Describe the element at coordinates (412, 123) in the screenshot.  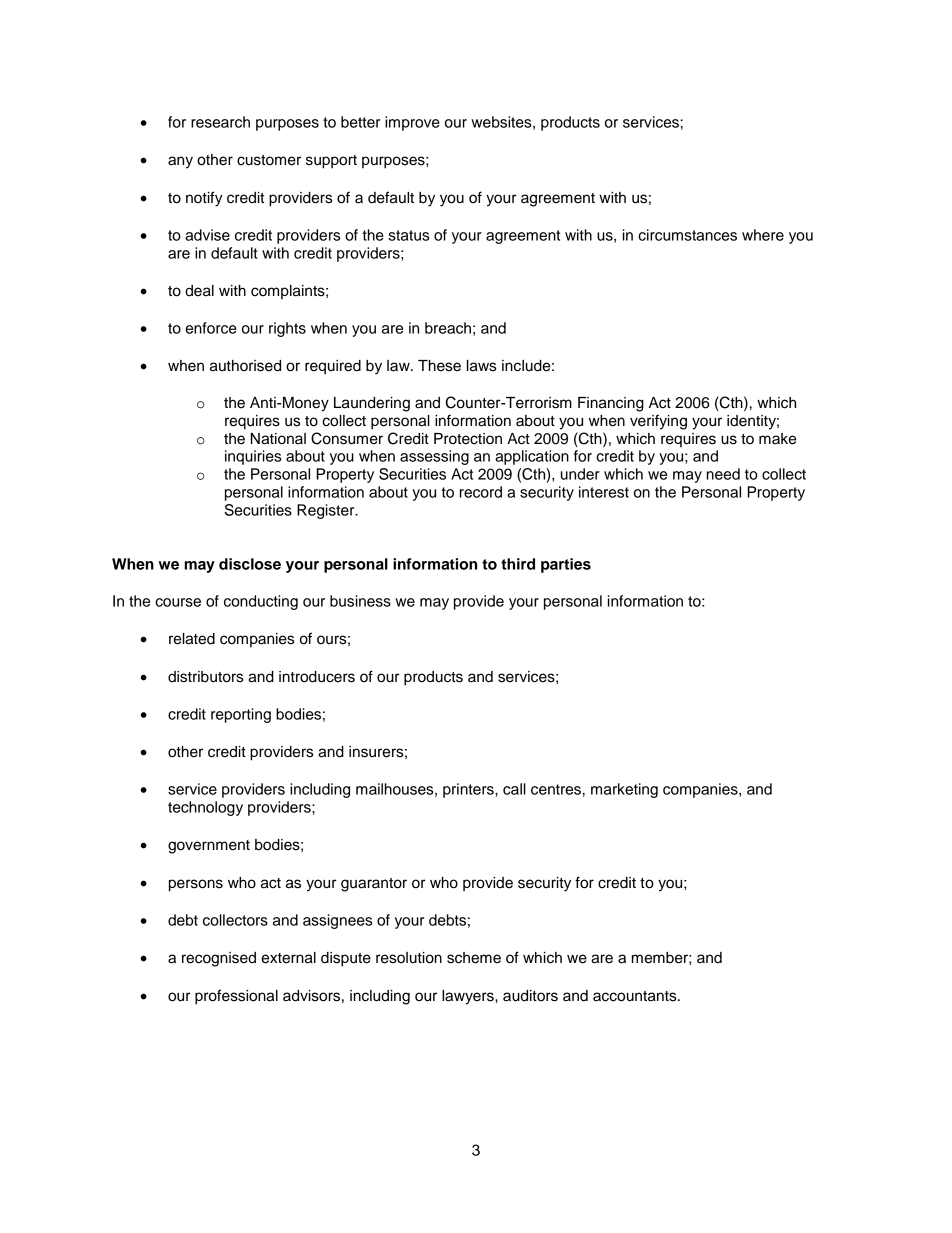
I see `improve` at that location.
